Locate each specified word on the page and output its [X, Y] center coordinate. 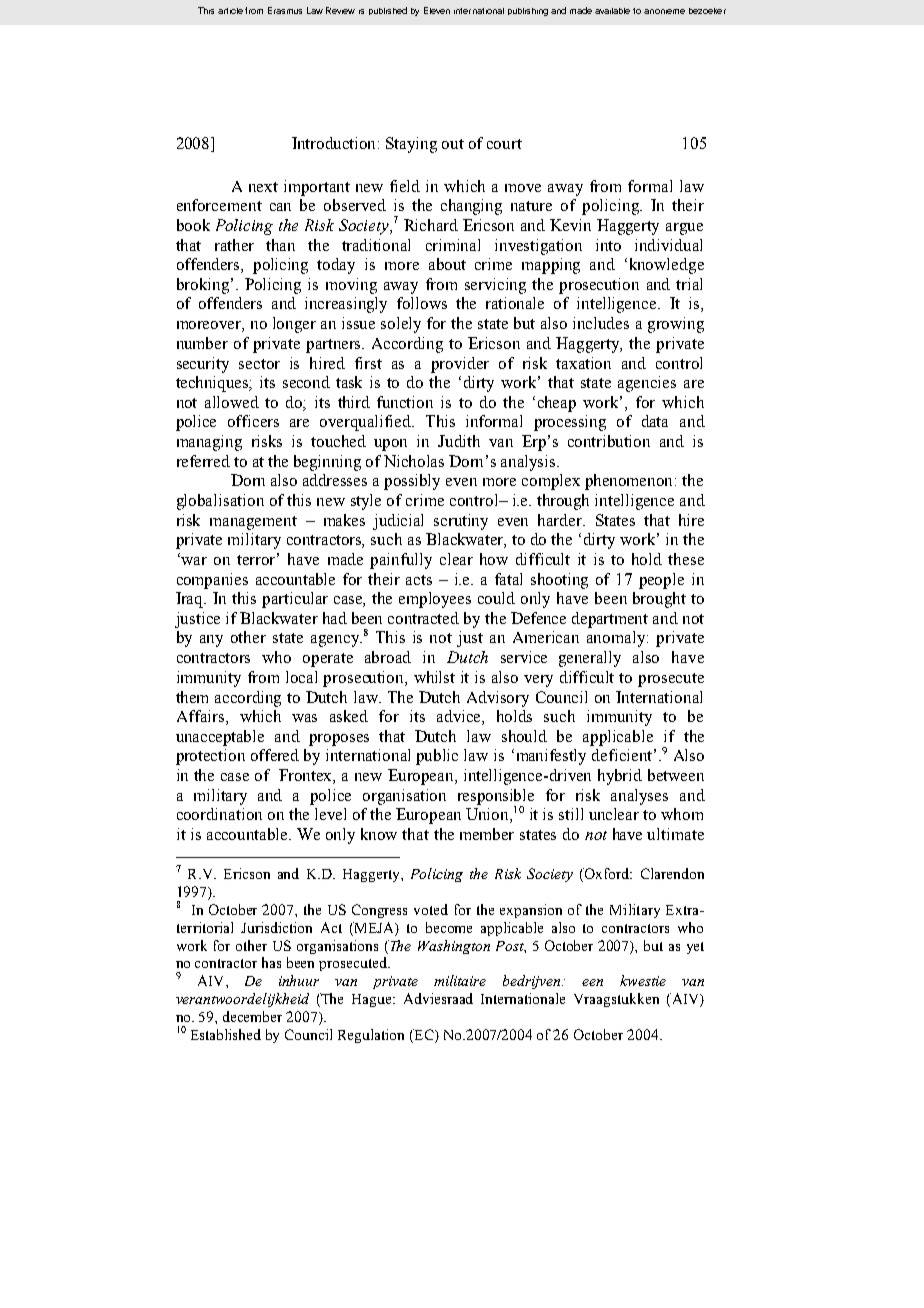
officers [253, 421]
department [610, 620]
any [211, 641]
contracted [423, 618]
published [388, 11]
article [230, 11]
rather [234, 245]
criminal [453, 245]
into [608, 245]
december [252, 1016]
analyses [639, 797]
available [612, 11]
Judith [459, 441]
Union [488, 815]
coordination [219, 814]
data [655, 421]
